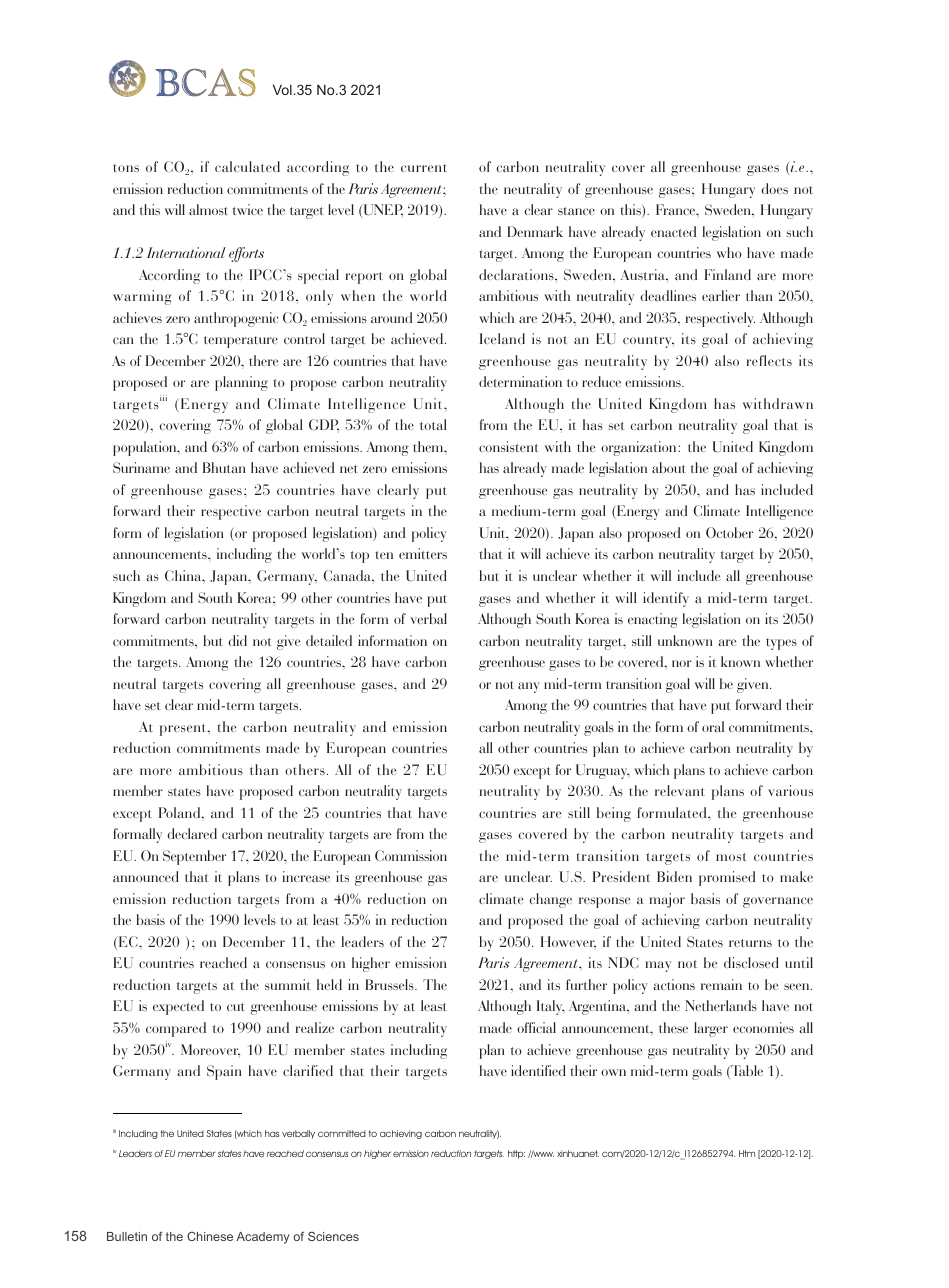  Describe the element at coordinates (210, 1236) in the screenshot. I see `Chinese` at that location.
